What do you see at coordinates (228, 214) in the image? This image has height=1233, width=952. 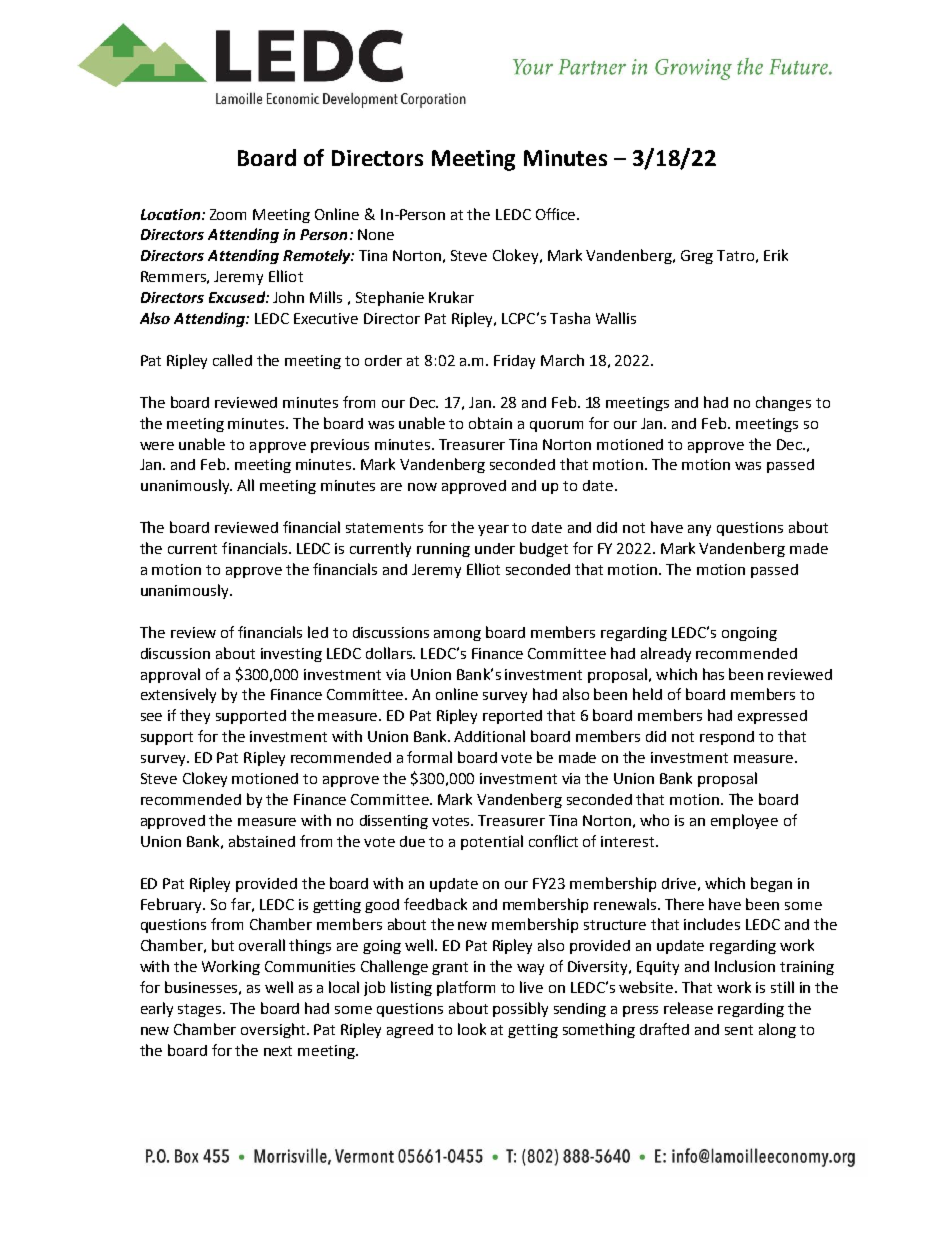 I see `Zoom` at bounding box center [228, 214].
